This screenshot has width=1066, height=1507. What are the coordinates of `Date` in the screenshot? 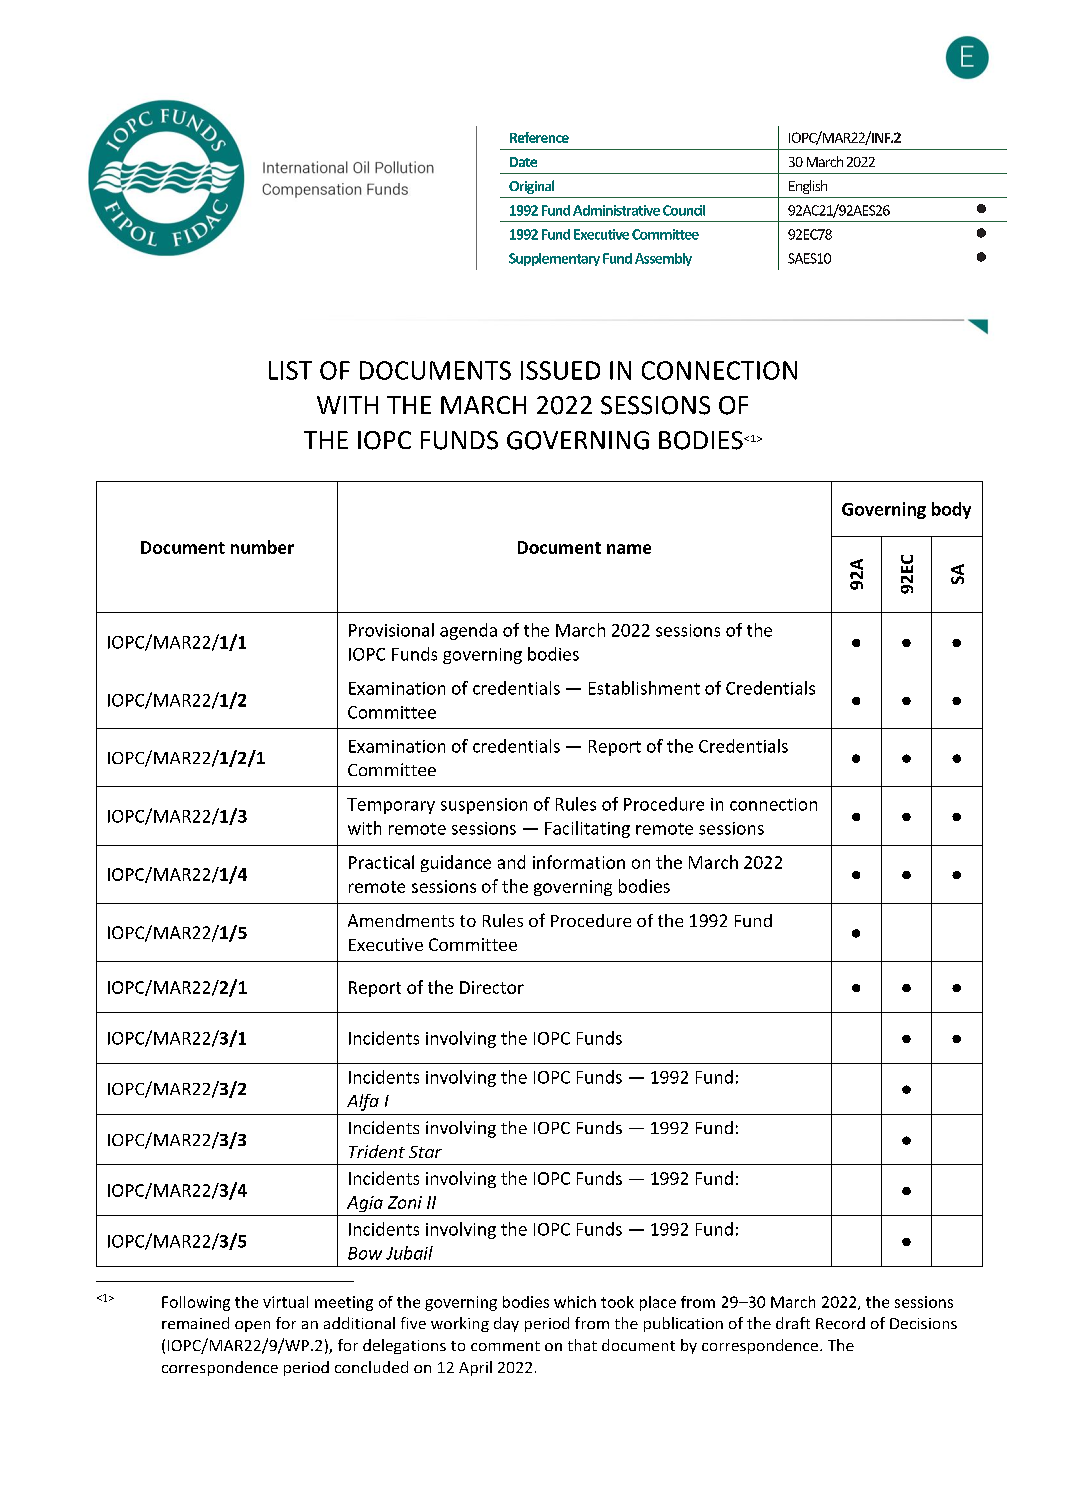 It's located at (523, 162).
